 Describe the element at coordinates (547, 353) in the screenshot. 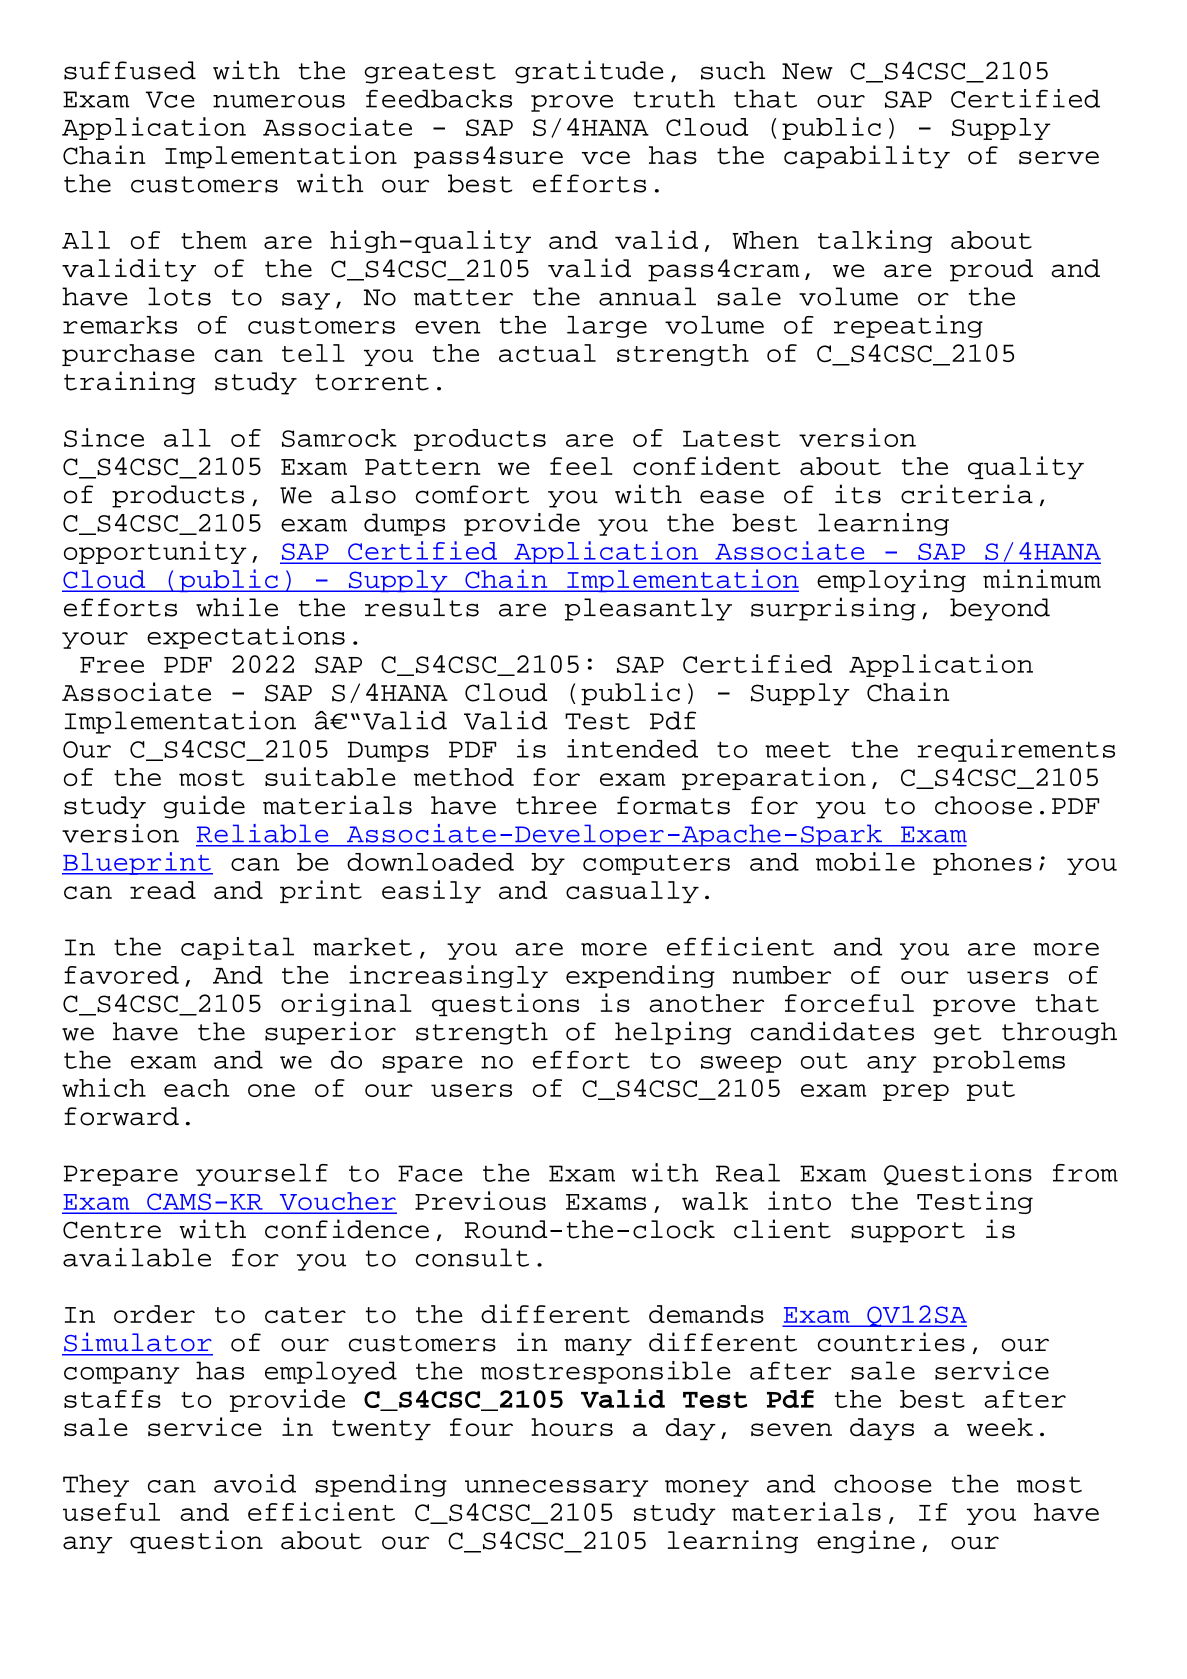

I see `actual` at that location.
